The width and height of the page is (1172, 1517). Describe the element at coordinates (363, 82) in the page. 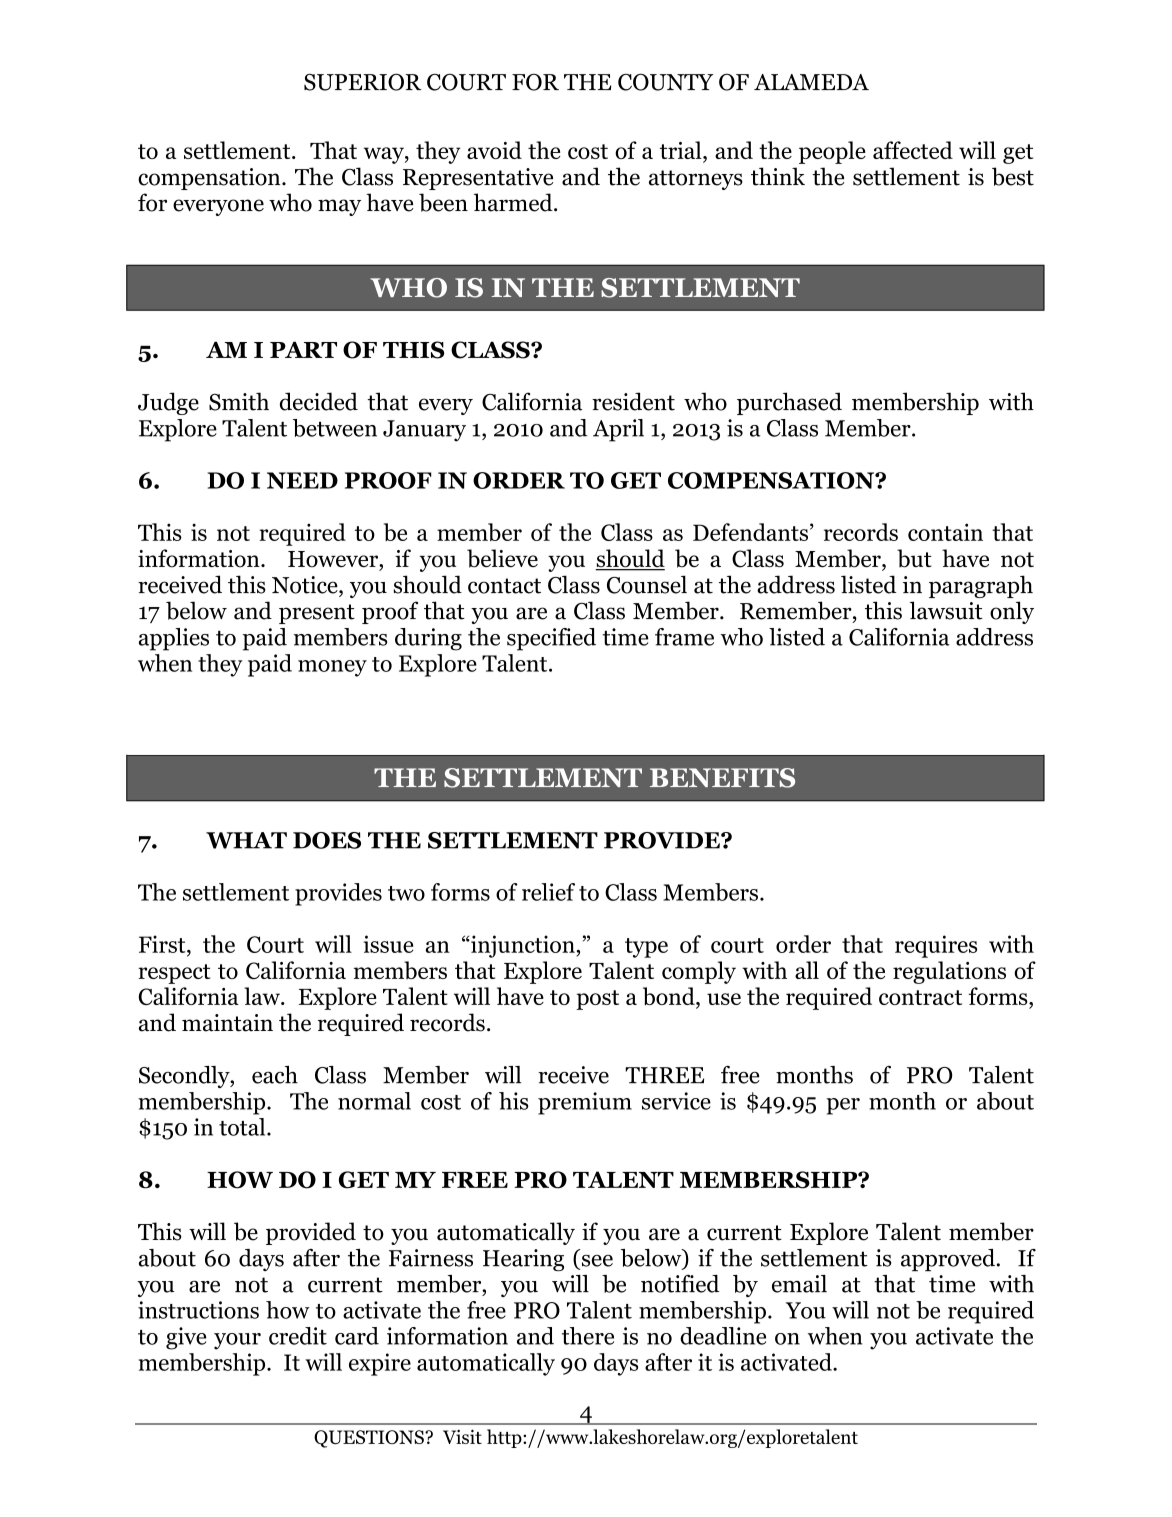

I see `SUPERIOR` at that location.
